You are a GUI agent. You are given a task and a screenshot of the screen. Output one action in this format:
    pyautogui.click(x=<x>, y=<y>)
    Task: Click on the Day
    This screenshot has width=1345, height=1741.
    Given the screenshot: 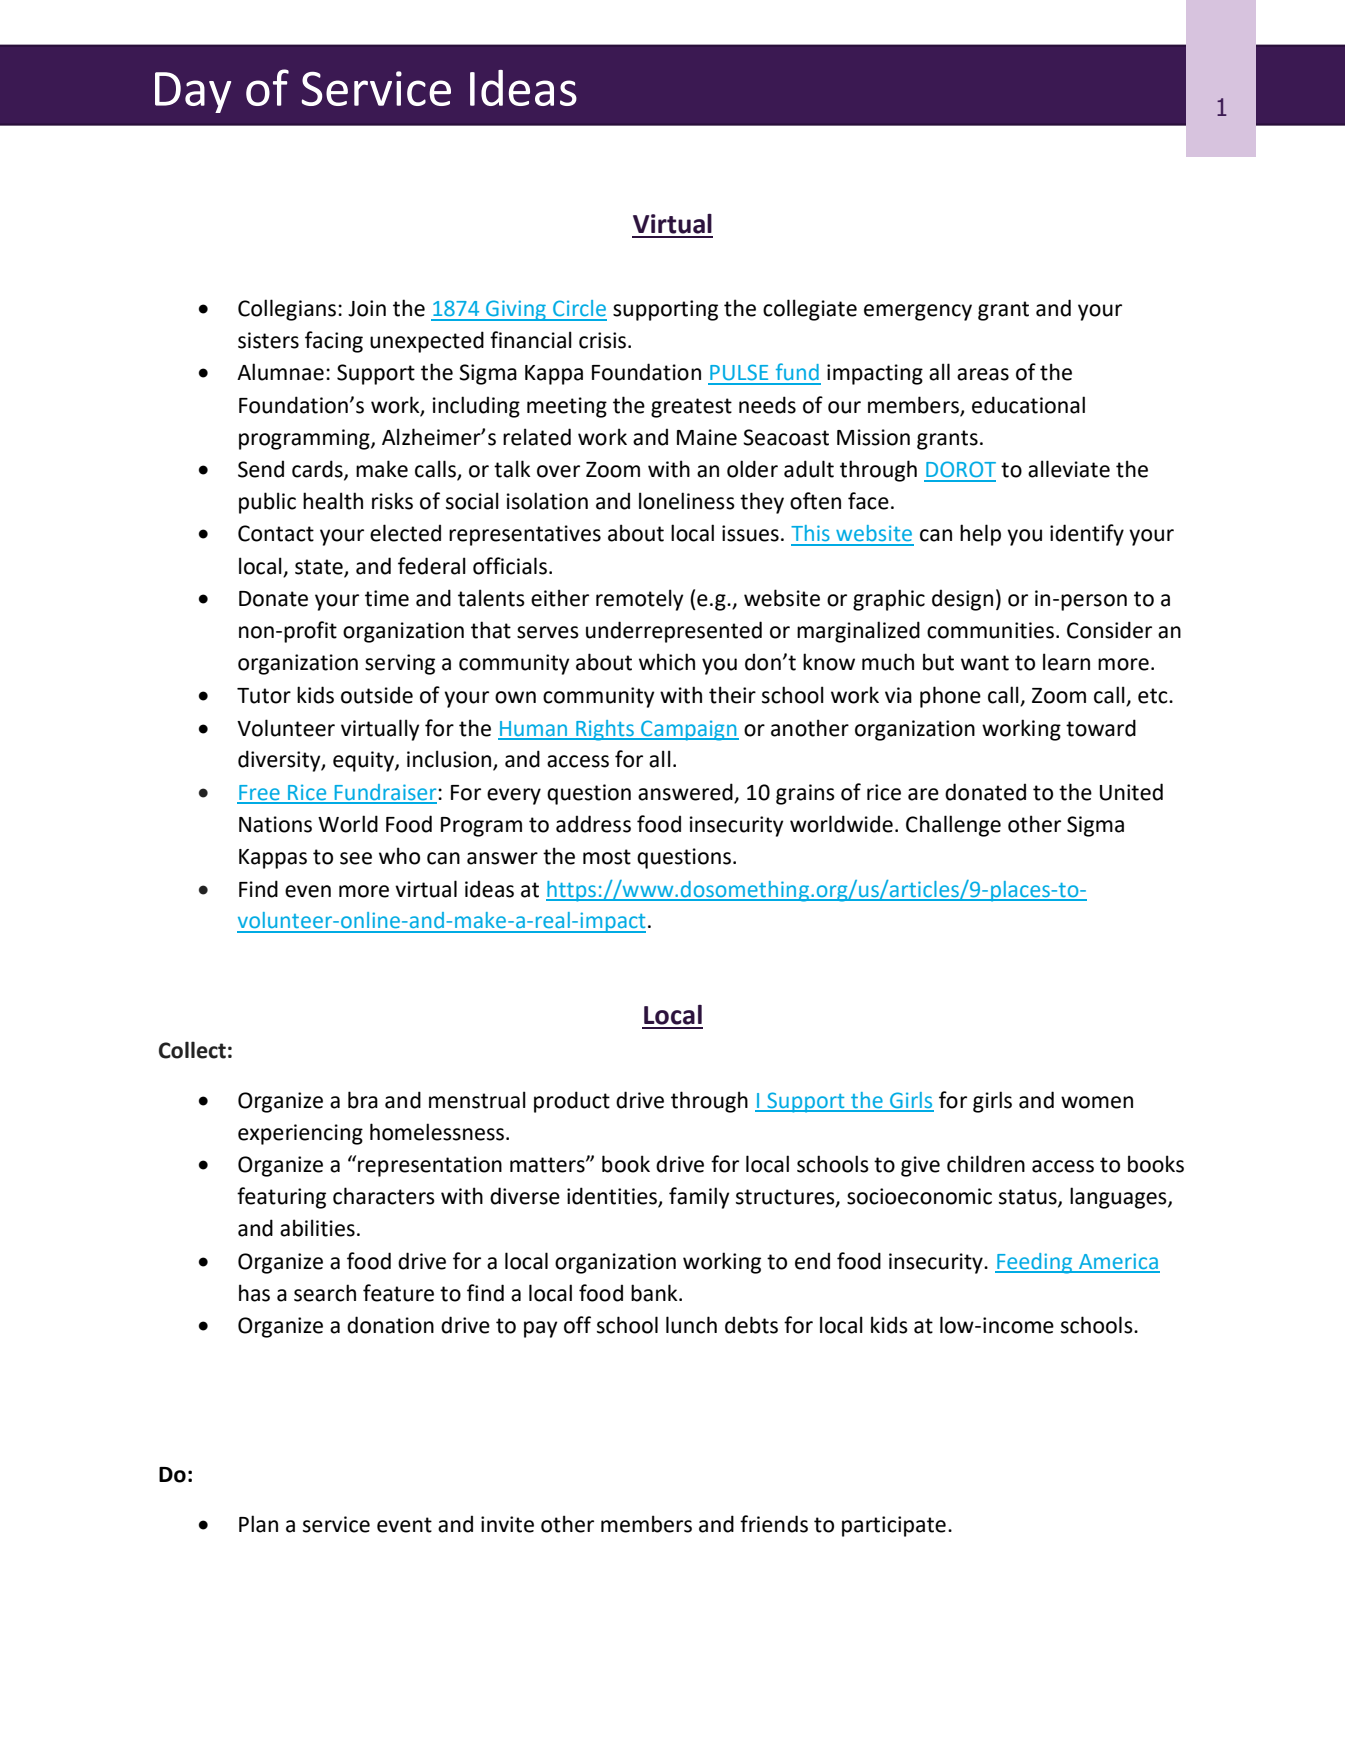 What is the action you would take?
    pyautogui.click(x=193, y=92)
